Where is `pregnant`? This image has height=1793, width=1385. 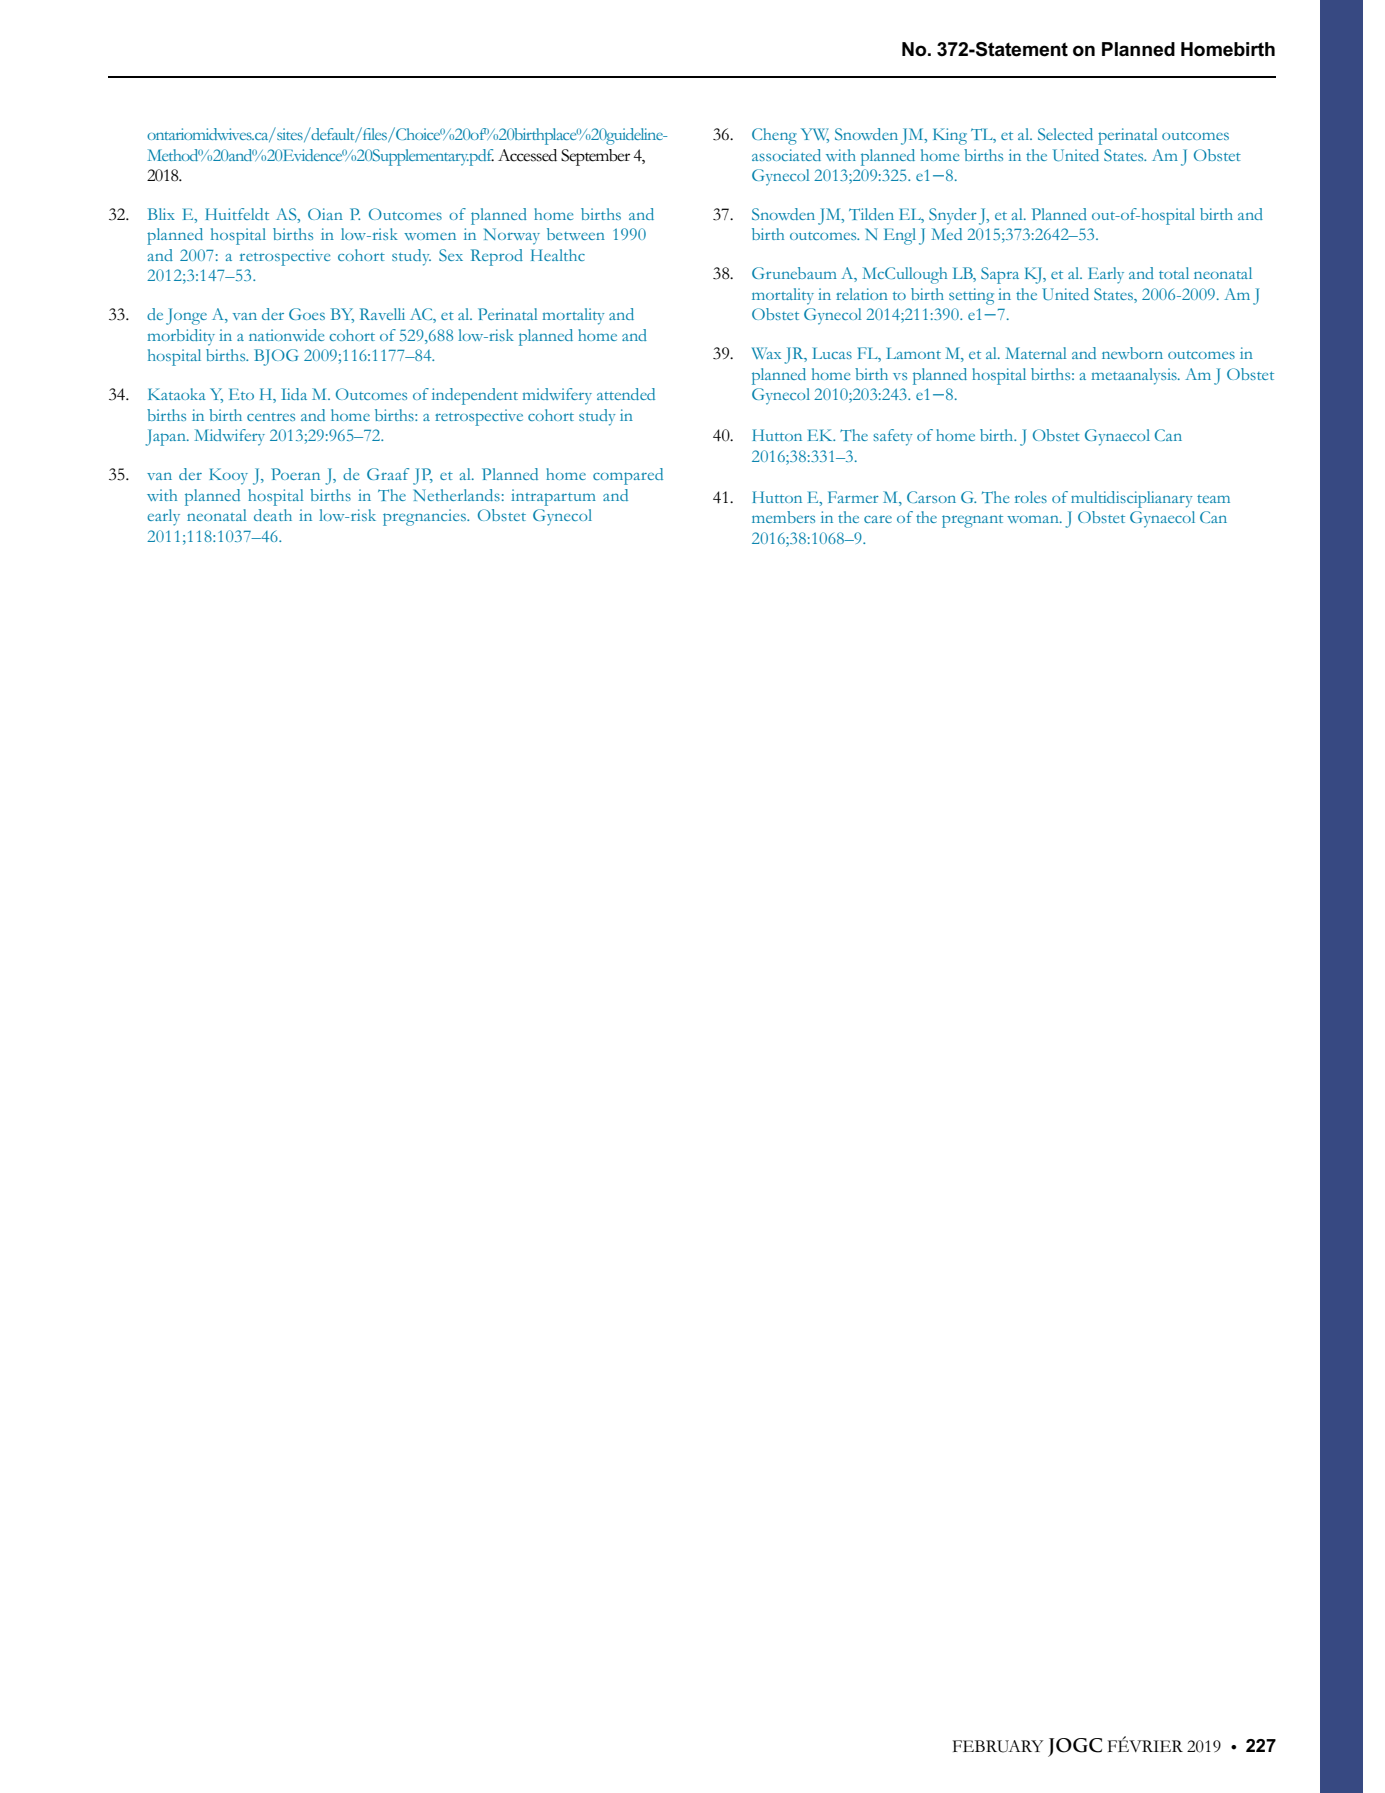 pregnant is located at coordinates (972, 521).
